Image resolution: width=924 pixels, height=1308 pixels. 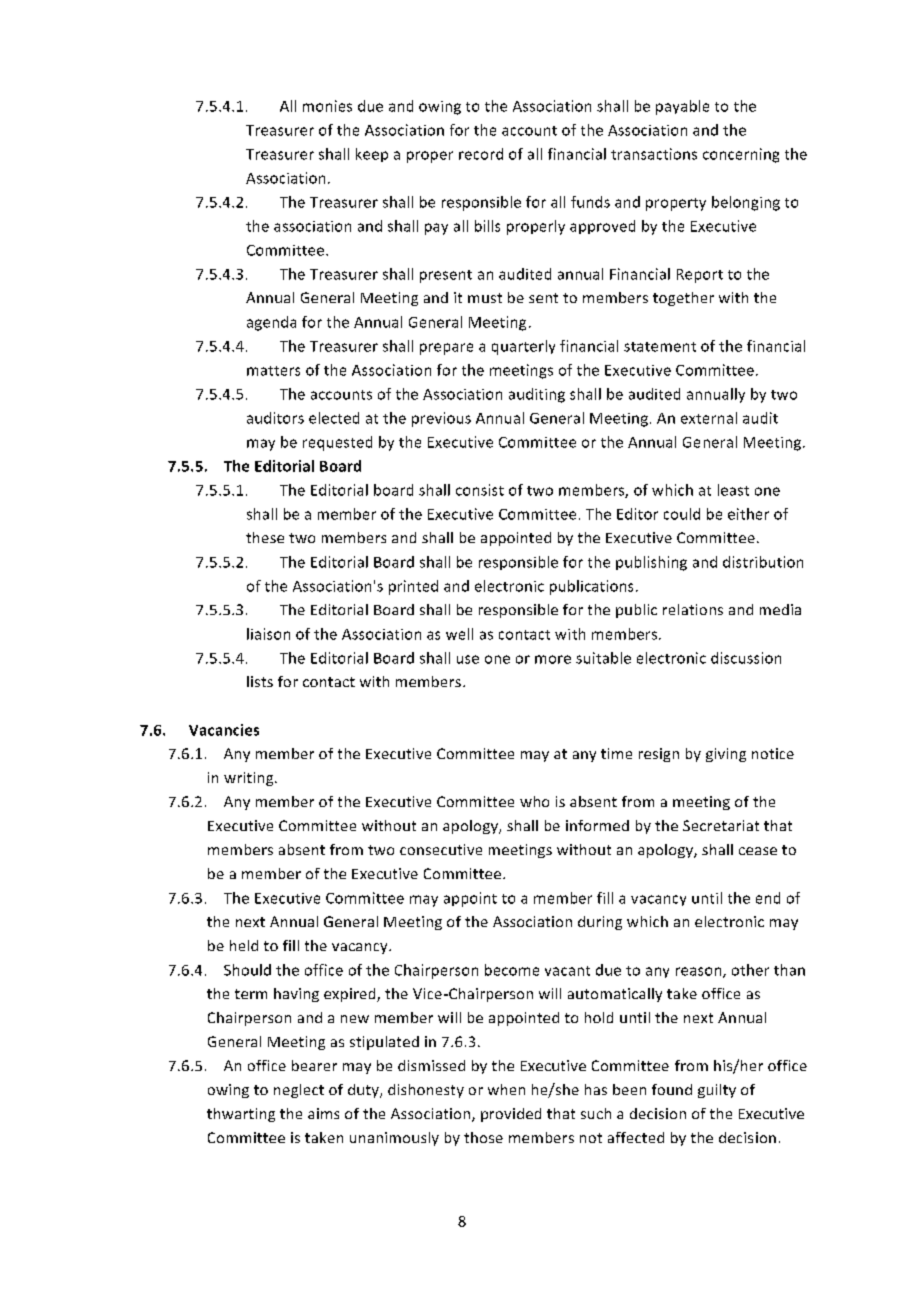 What do you see at coordinates (511, 1115) in the image?
I see `provided` at bounding box center [511, 1115].
